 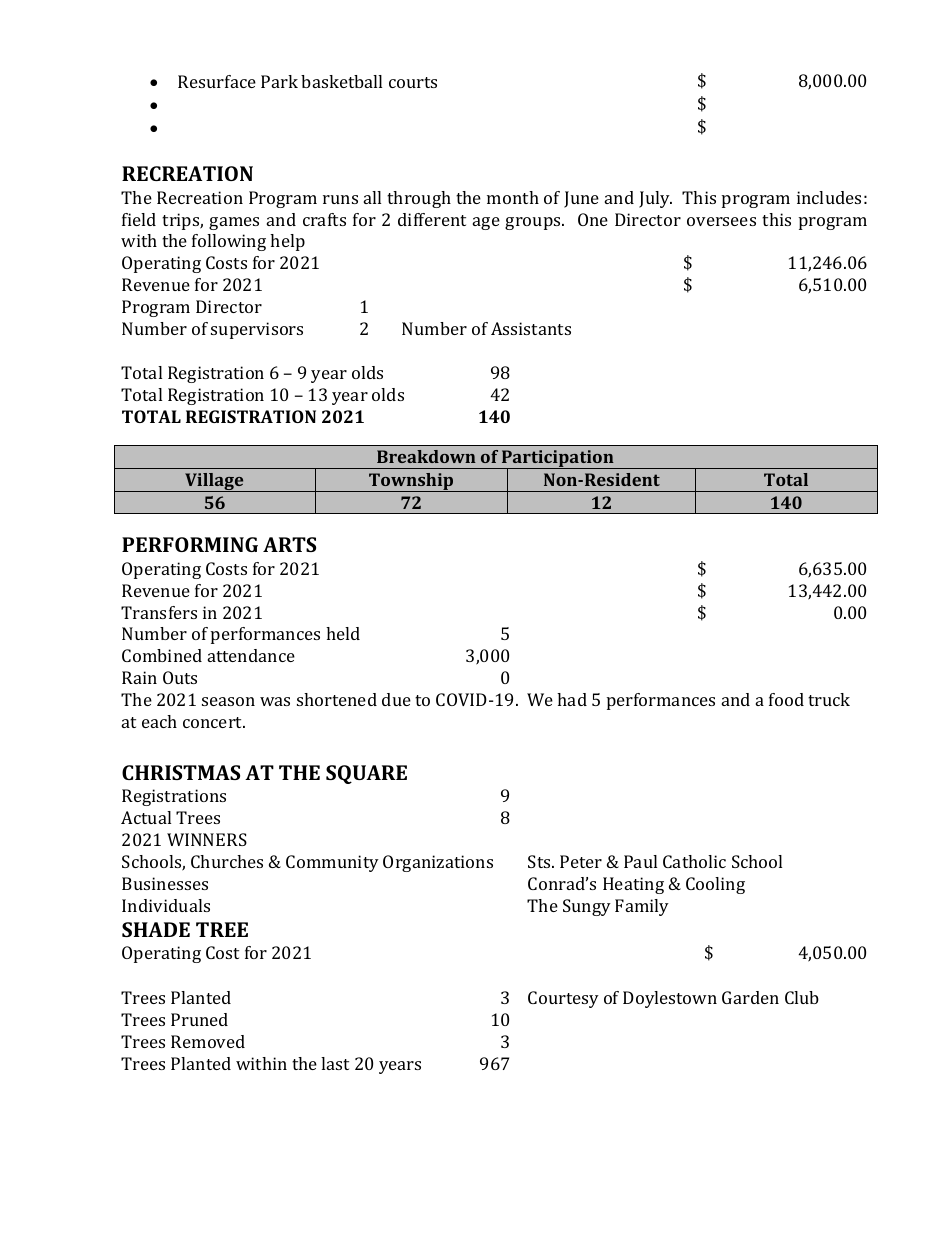 I want to click on Courtesy, so click(x=563, y=999).
